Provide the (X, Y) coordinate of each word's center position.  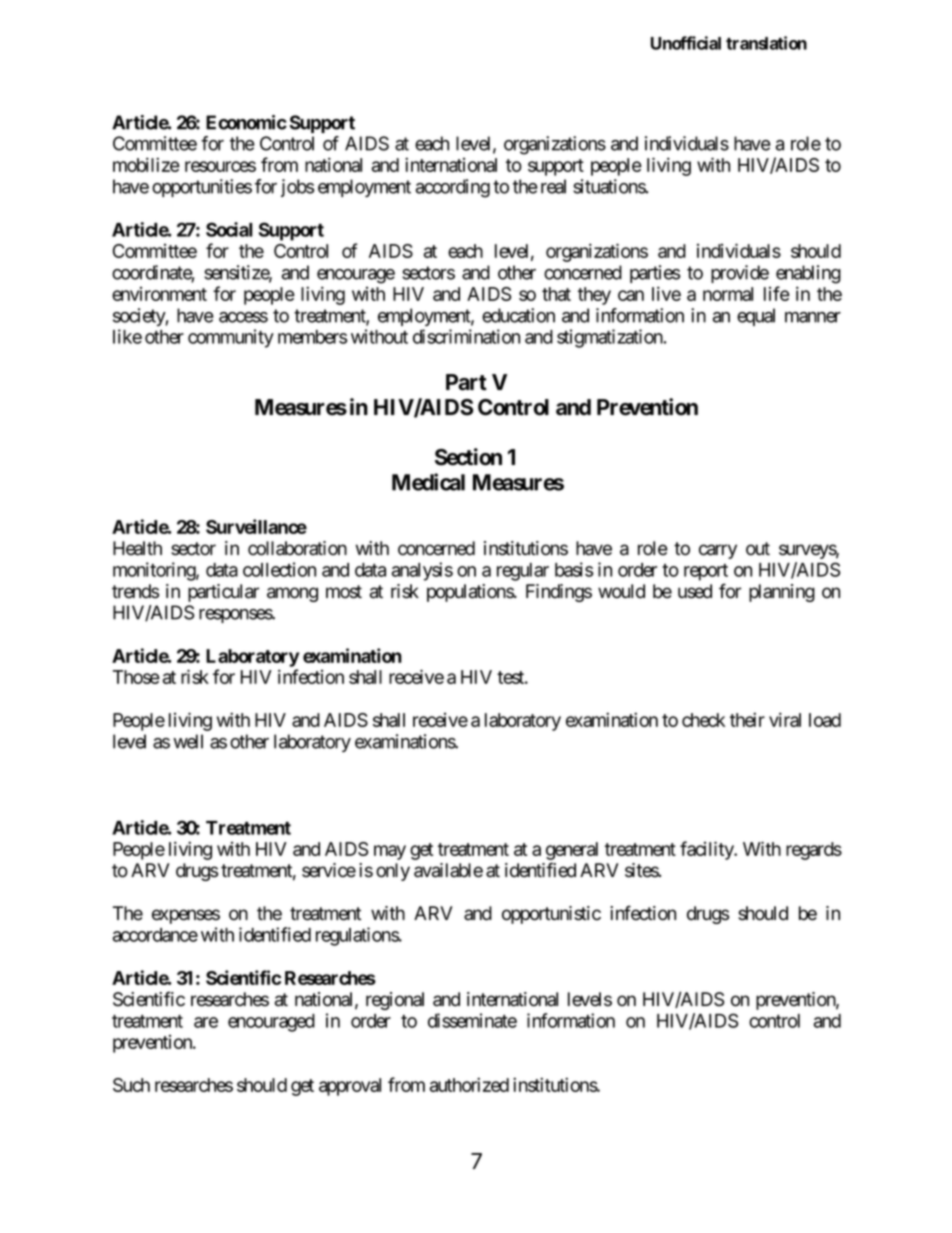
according (453, 188)
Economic (246, 122)
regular (523, 572)
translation (766, 43)
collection (279, 569)
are (206, 1022)
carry (718, 551)
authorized (469, 1084)
